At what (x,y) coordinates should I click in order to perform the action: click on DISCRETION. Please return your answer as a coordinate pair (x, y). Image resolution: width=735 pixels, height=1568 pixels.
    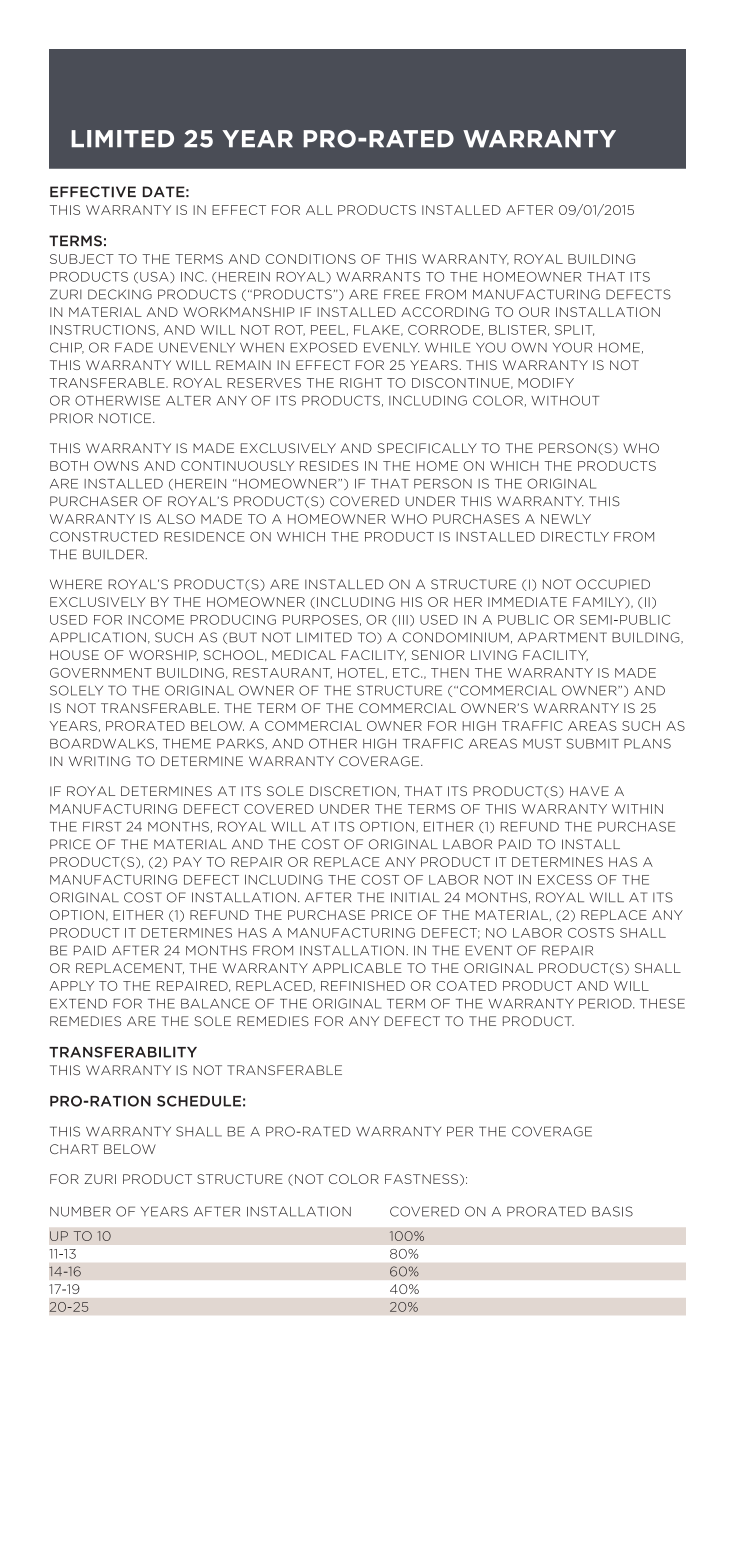
    Looking at the image, I should click on (353, 791).
